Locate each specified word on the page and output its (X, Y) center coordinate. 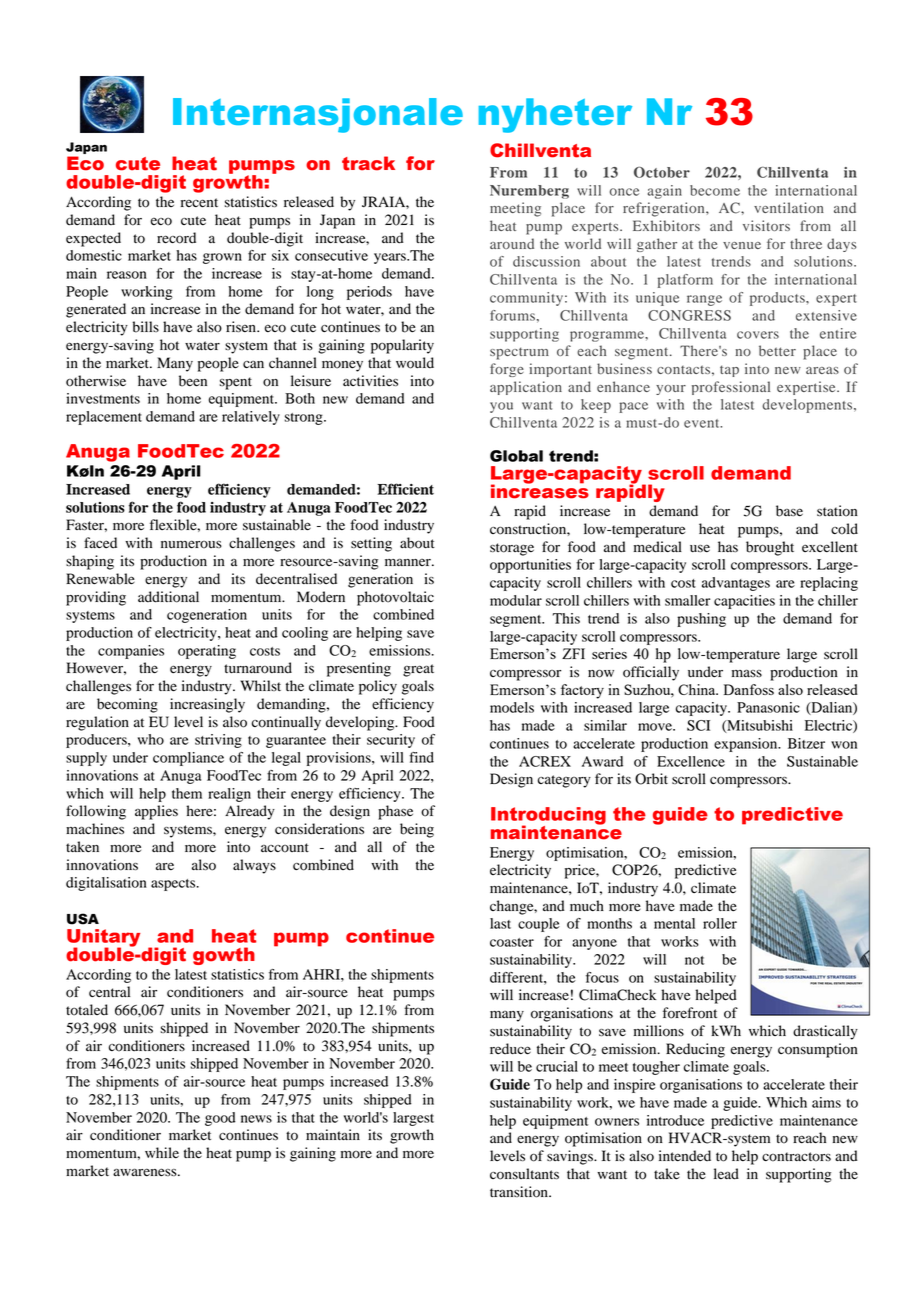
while (162, 1153)
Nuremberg (529, 192)
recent (199, 203)
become (715, 190)
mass (747, 673)
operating (207, 652)
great (418, 670)
